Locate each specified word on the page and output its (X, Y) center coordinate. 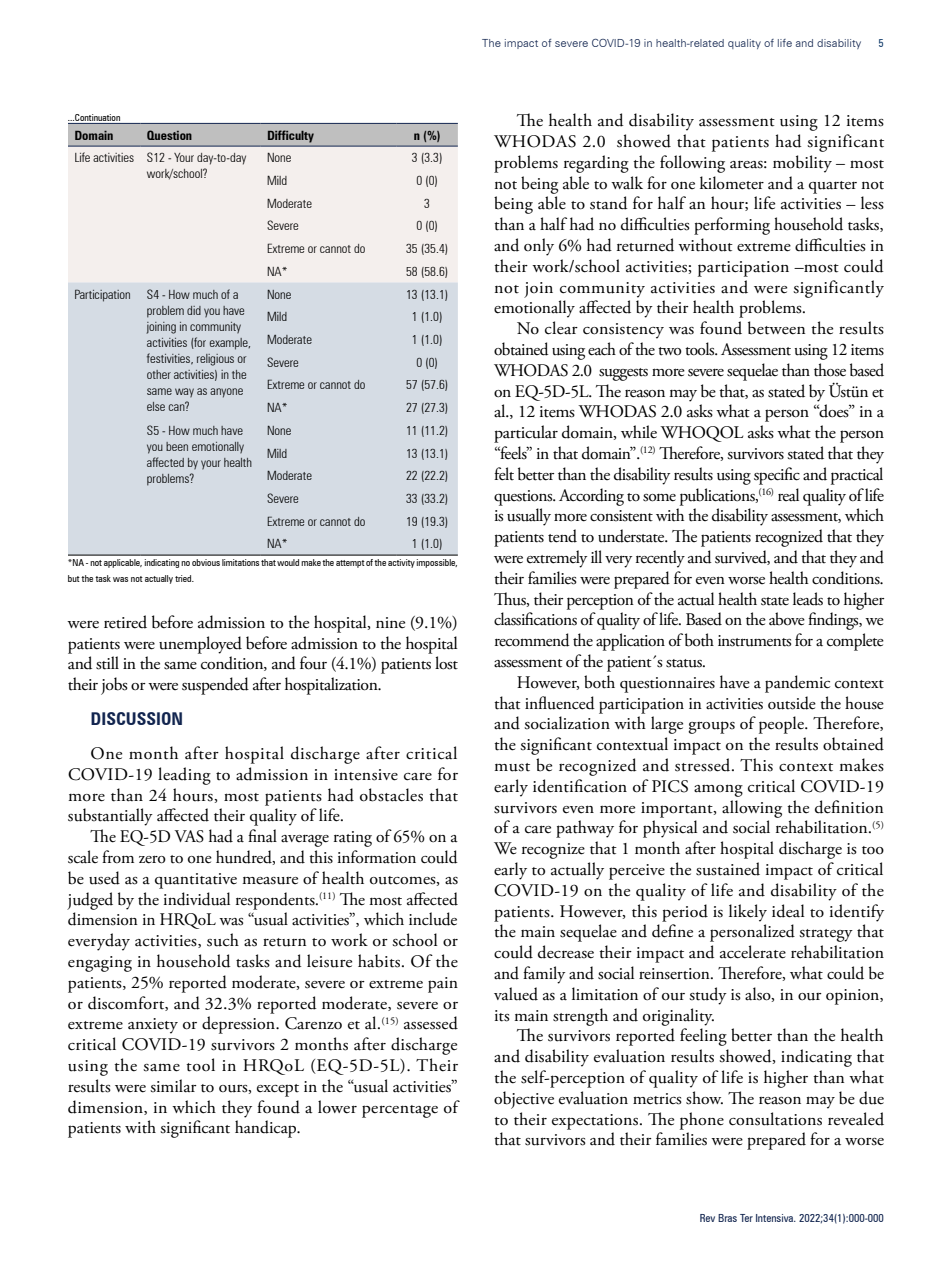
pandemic (797, 684)
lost (446, 663)
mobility (802, 164)
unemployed (200, 645)
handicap (267, 1129)
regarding (596, 164)
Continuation (96, 117)
